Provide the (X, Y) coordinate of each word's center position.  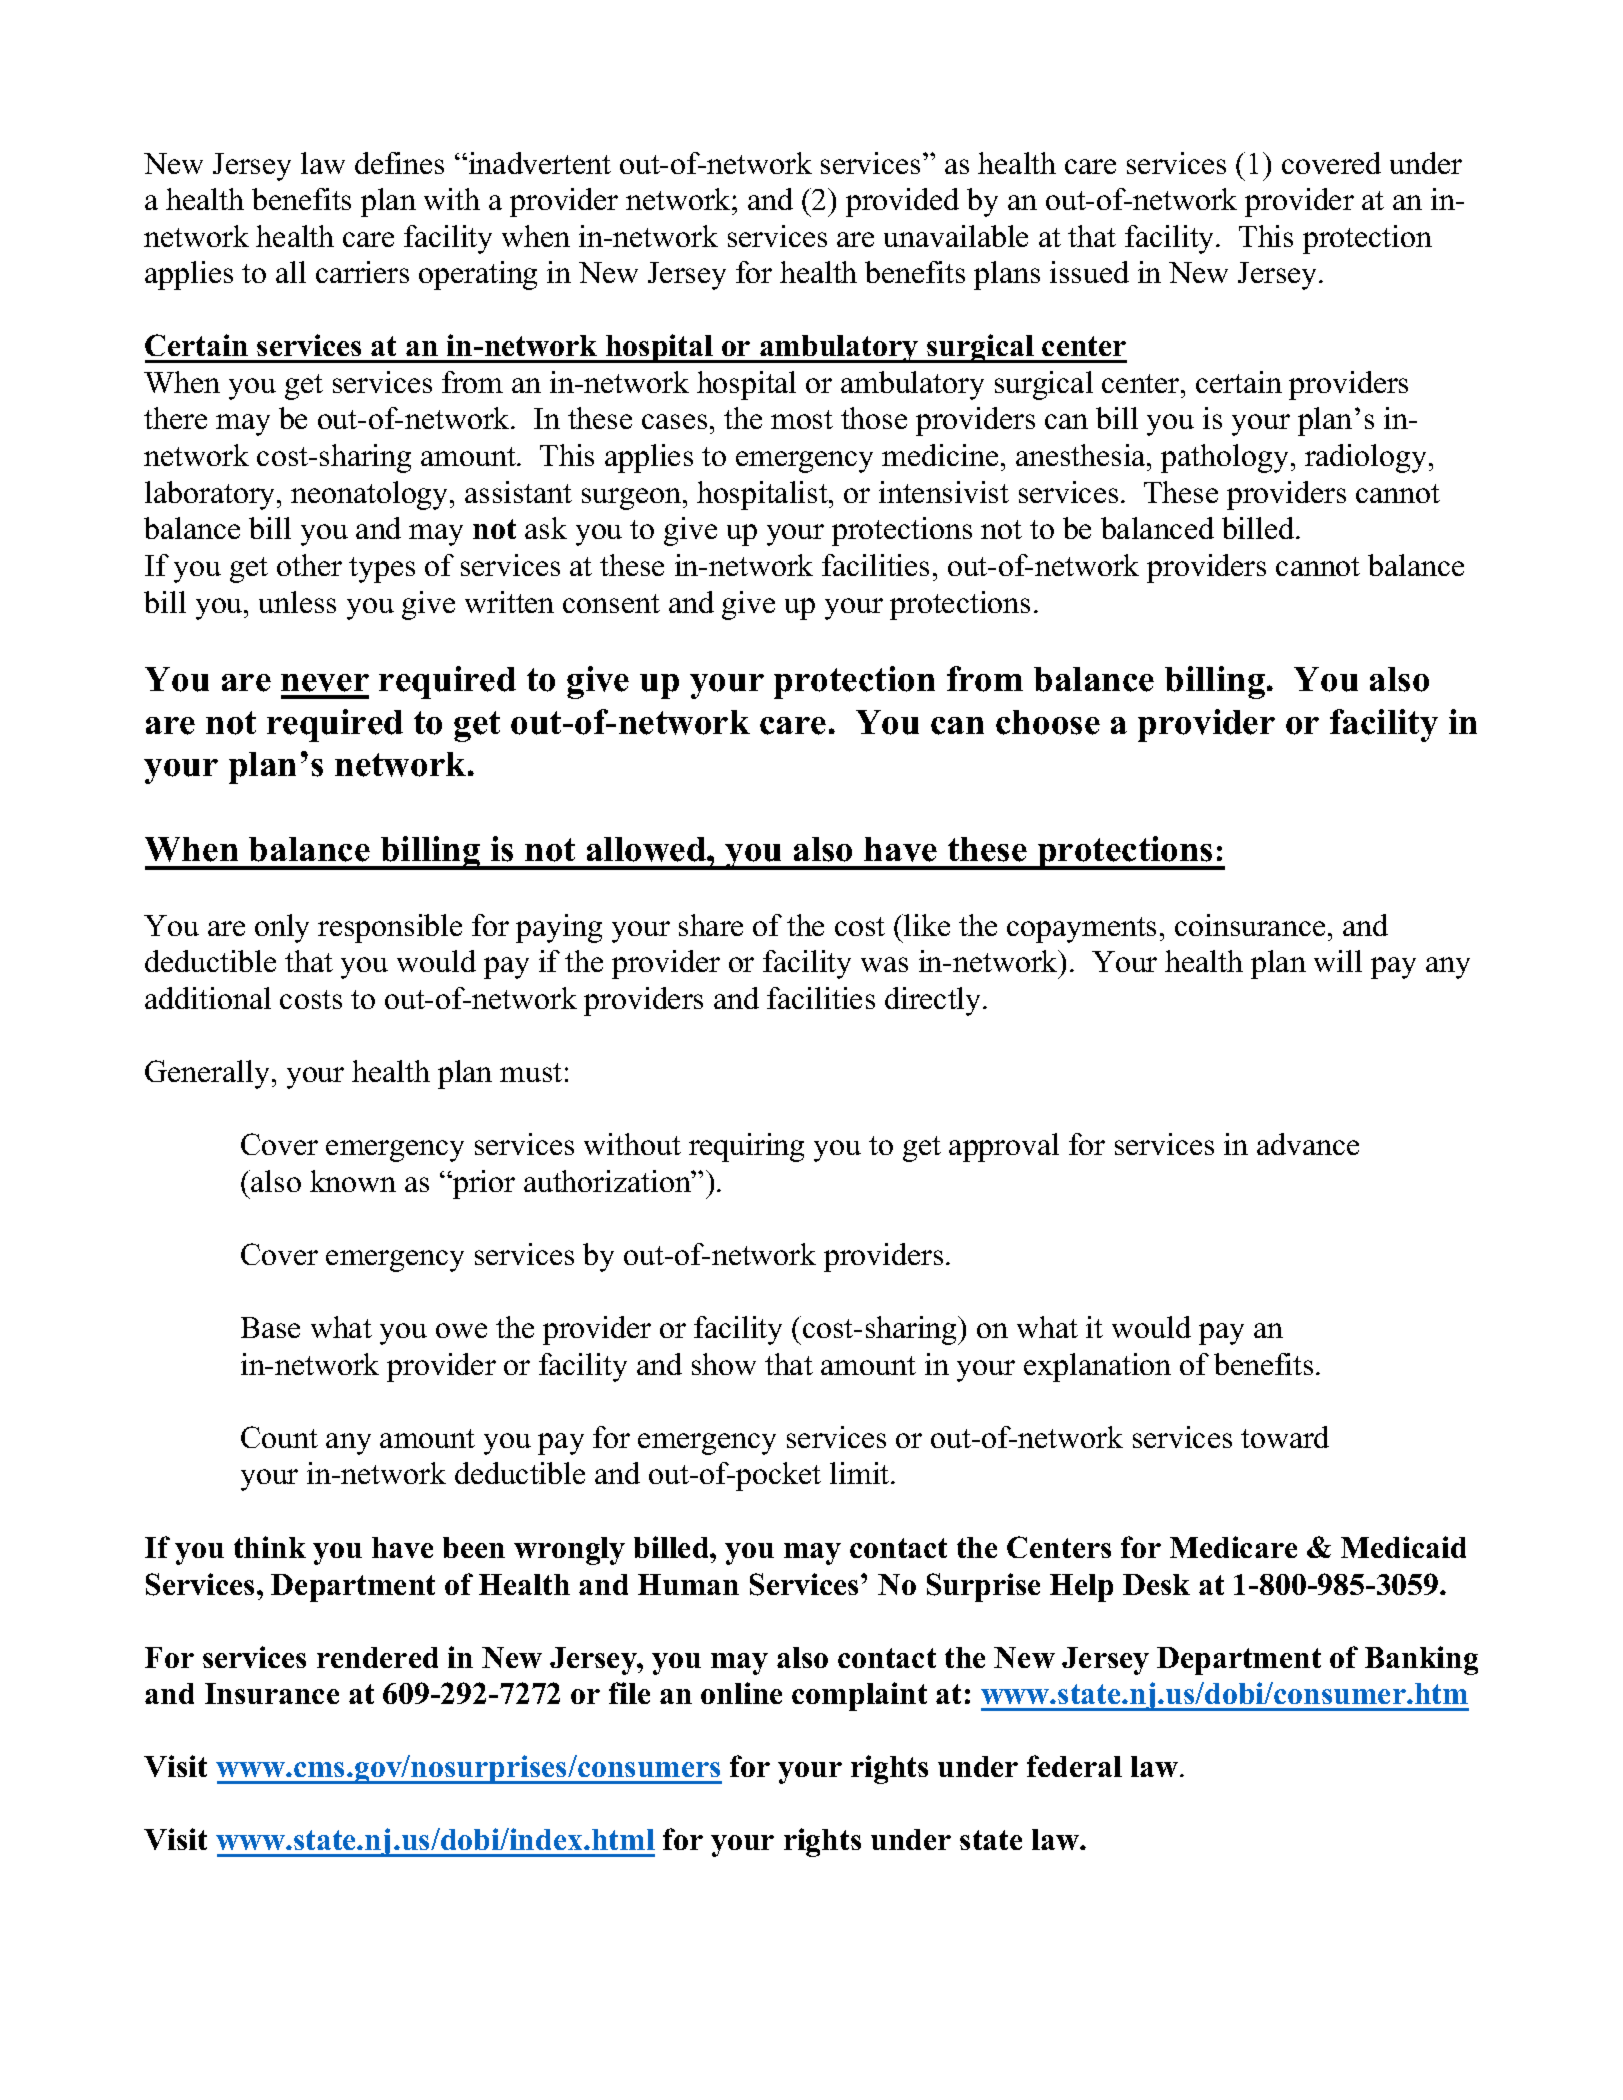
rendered (377, 1657)
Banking (1421, 1660)
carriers (362, 272)
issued (1089, 272)
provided (902, 202)
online (741, 1693)
